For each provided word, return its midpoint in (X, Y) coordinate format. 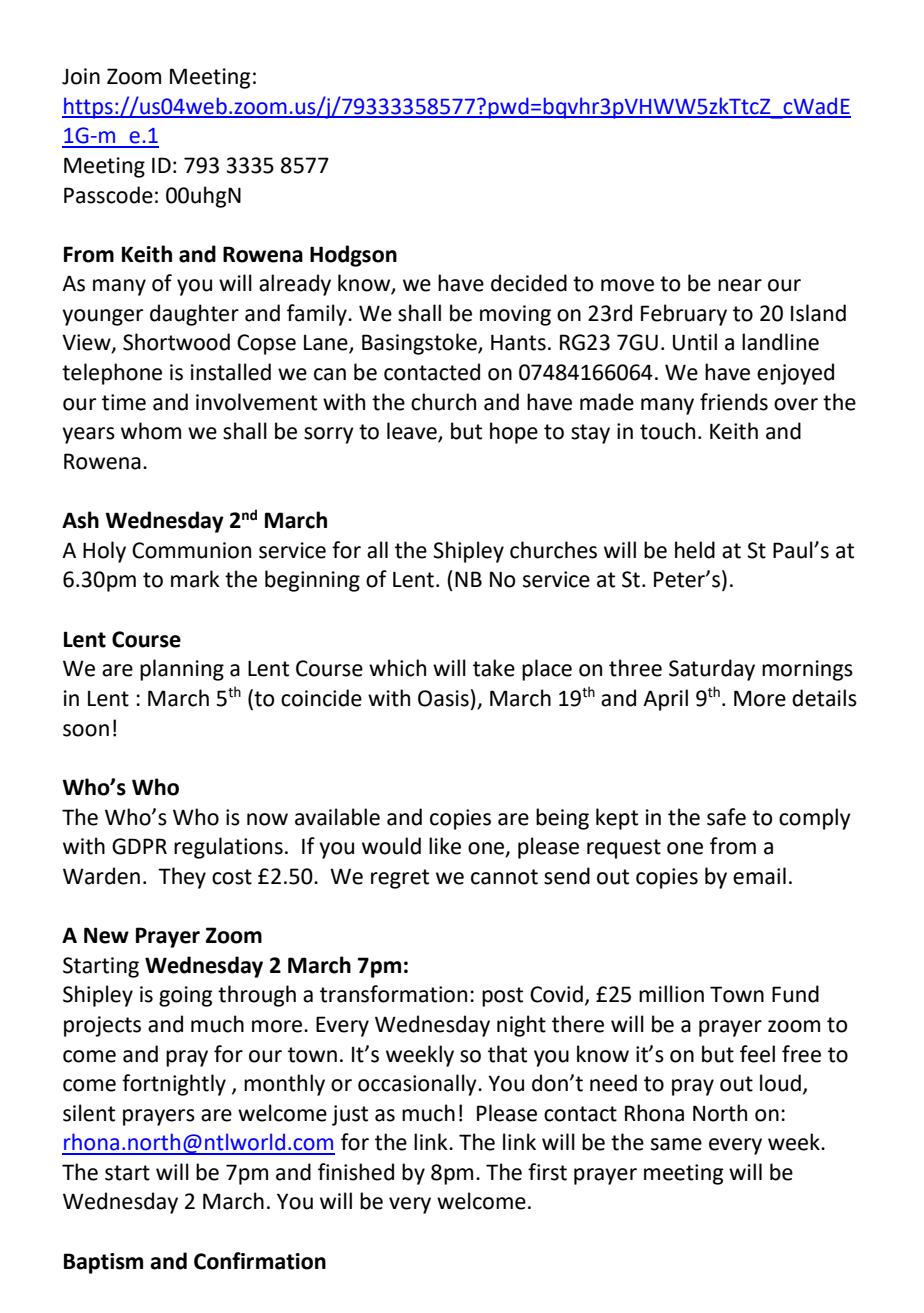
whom (151, 431)
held (695, 550)
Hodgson (353, 256)
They (182, 878)
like (445, 846)
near (740, 285)
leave (413, 432)
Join (81, 76)
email (759, 876)
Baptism (103, 1263)
